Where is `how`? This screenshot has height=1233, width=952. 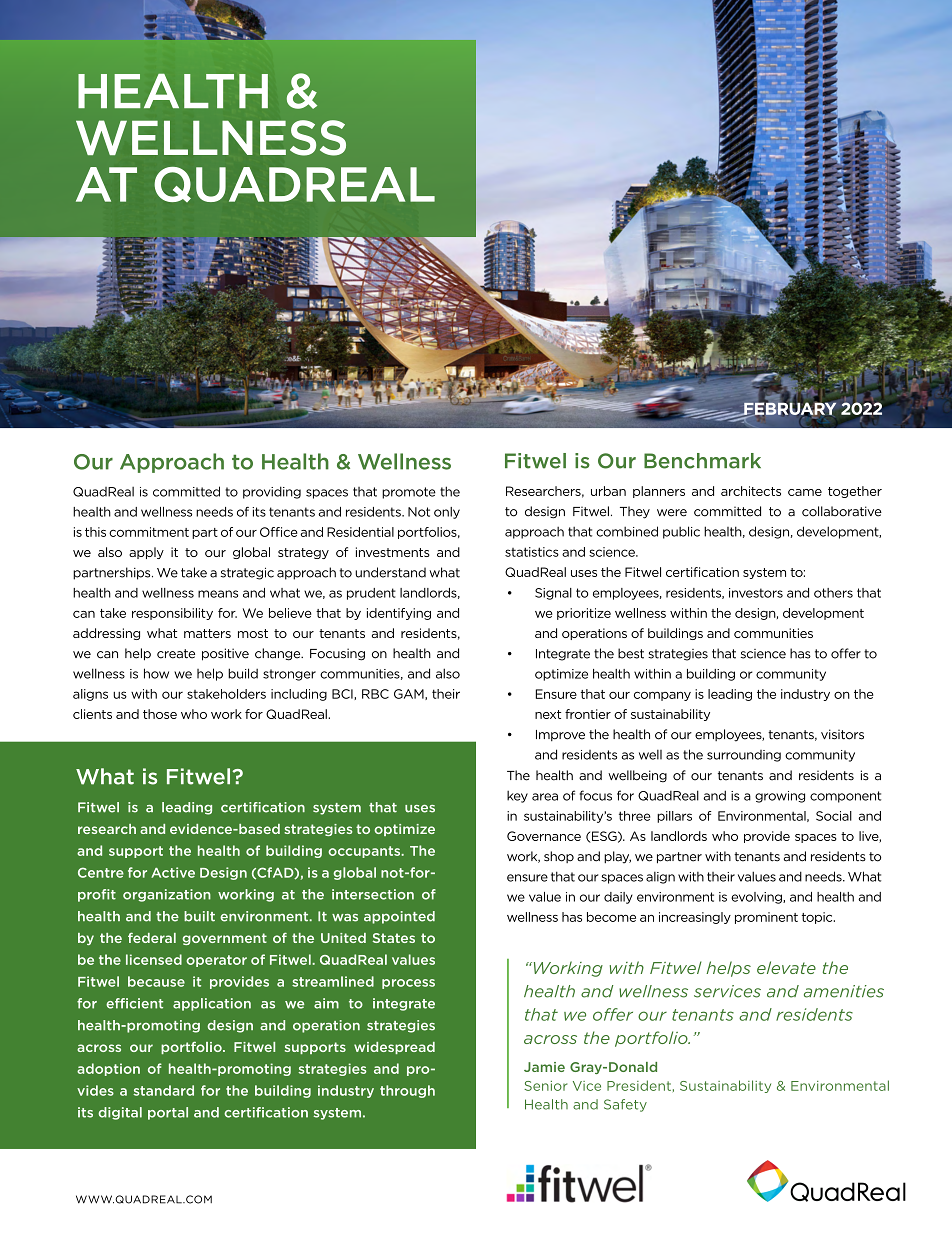
how is located at coordinates (156, 673).
